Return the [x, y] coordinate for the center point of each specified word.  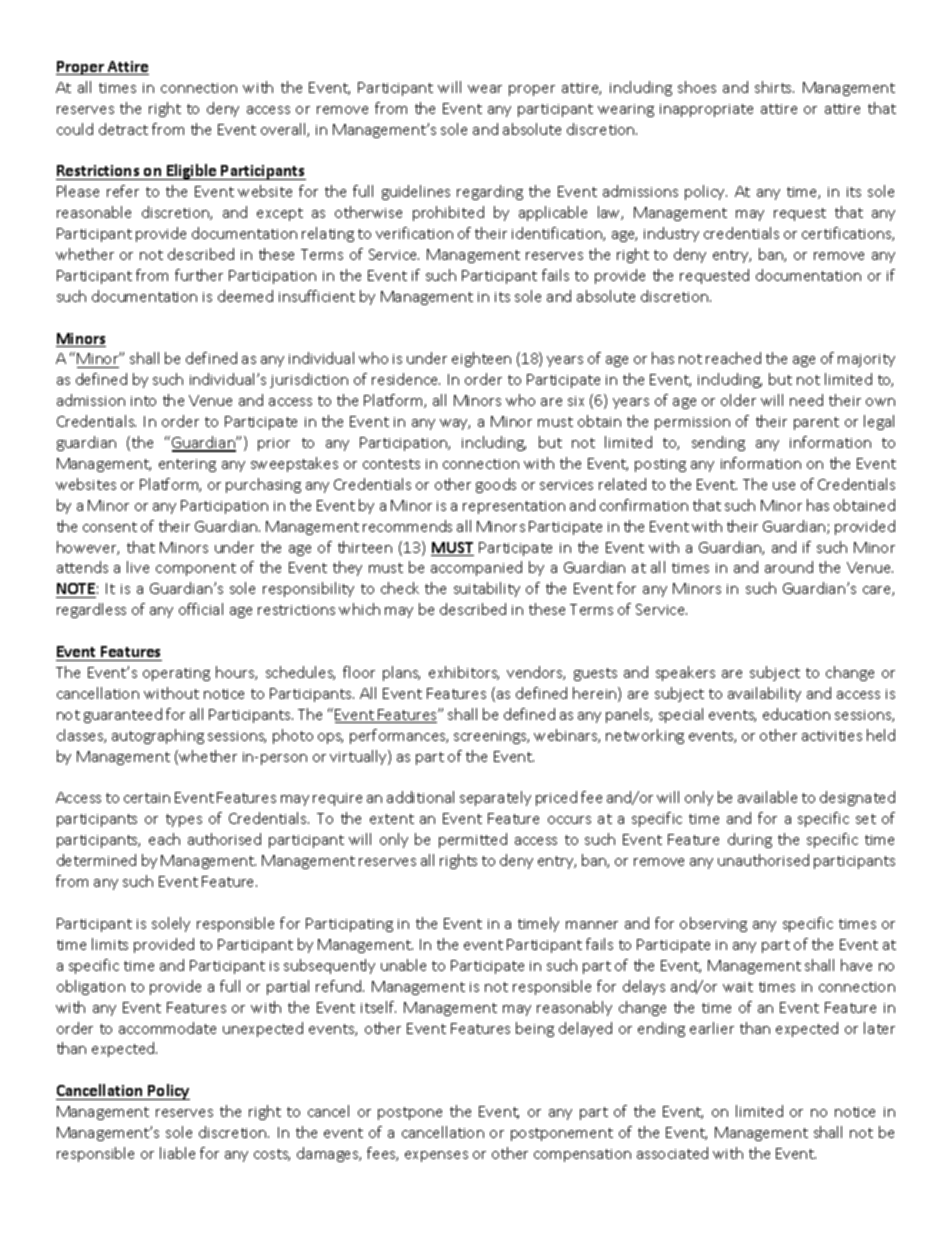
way [455, 424]
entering [187, 465]
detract [123, 129]
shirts [774, 87]
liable [177, 1153]
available [767, 797]
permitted [473, 840]
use [784, 486]
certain [147, 798]
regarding [490, 192]
